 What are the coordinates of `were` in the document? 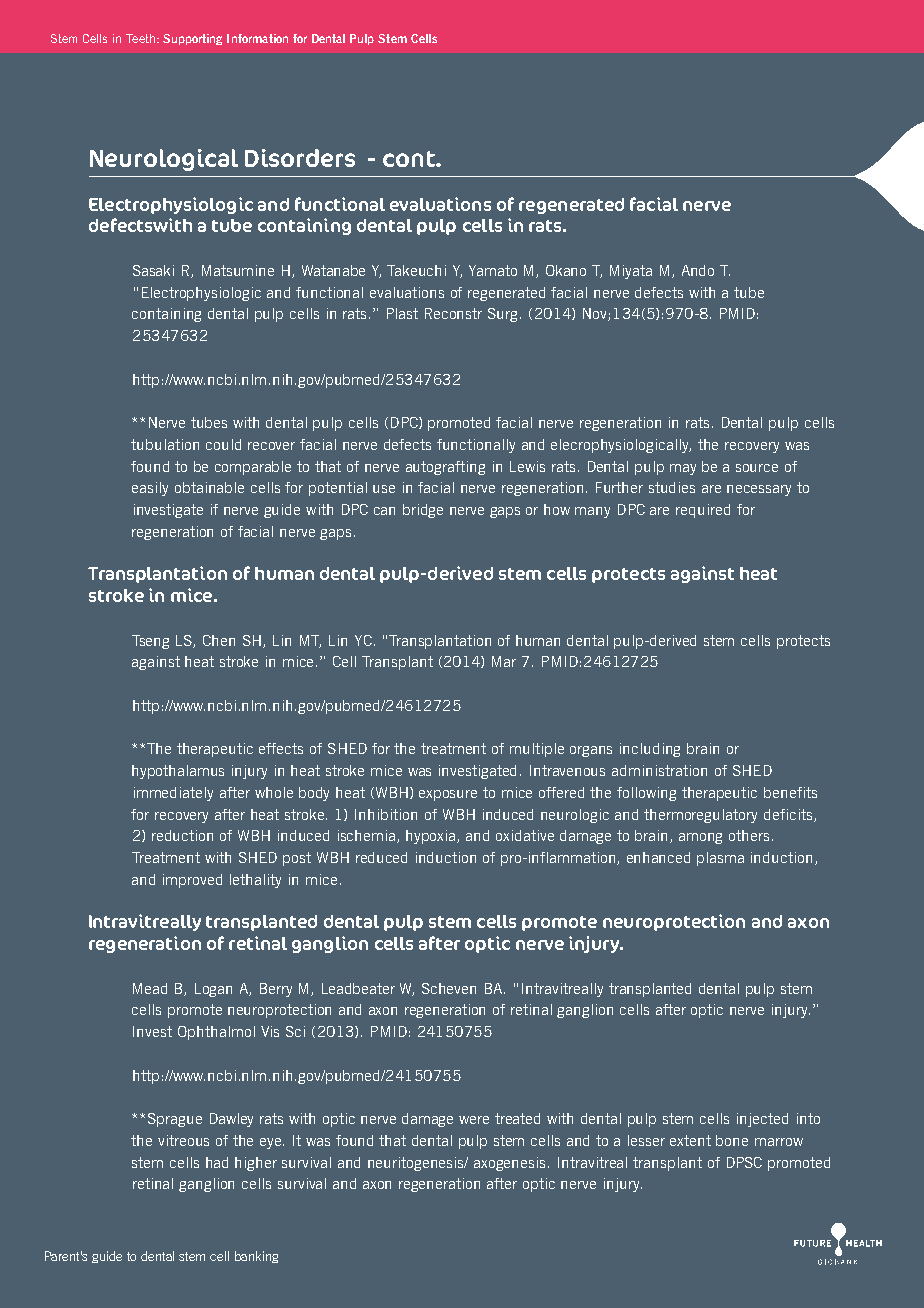 It's located at (474, 1120).
